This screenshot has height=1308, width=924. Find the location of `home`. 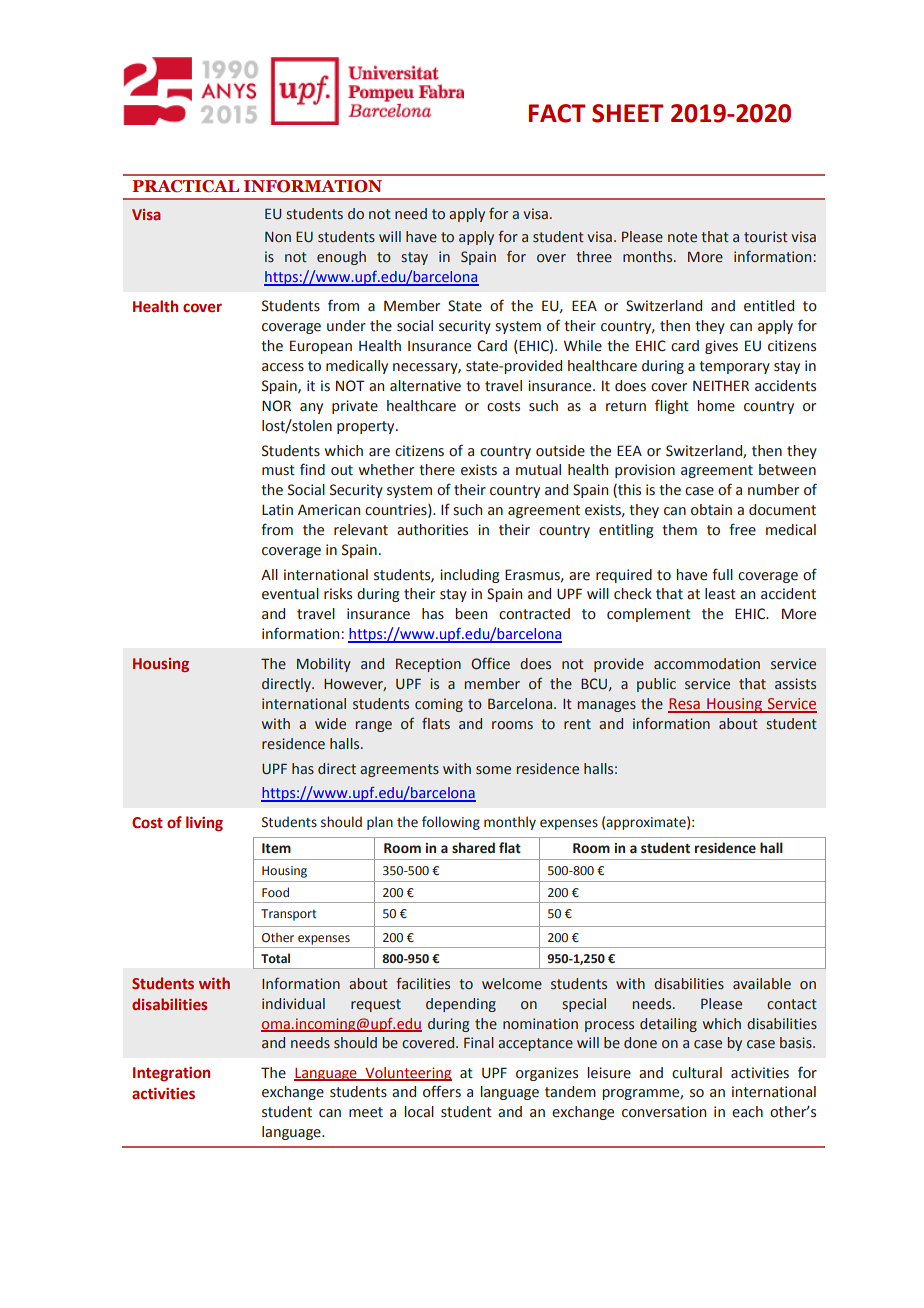

home is located at coordinates (716, 406).
